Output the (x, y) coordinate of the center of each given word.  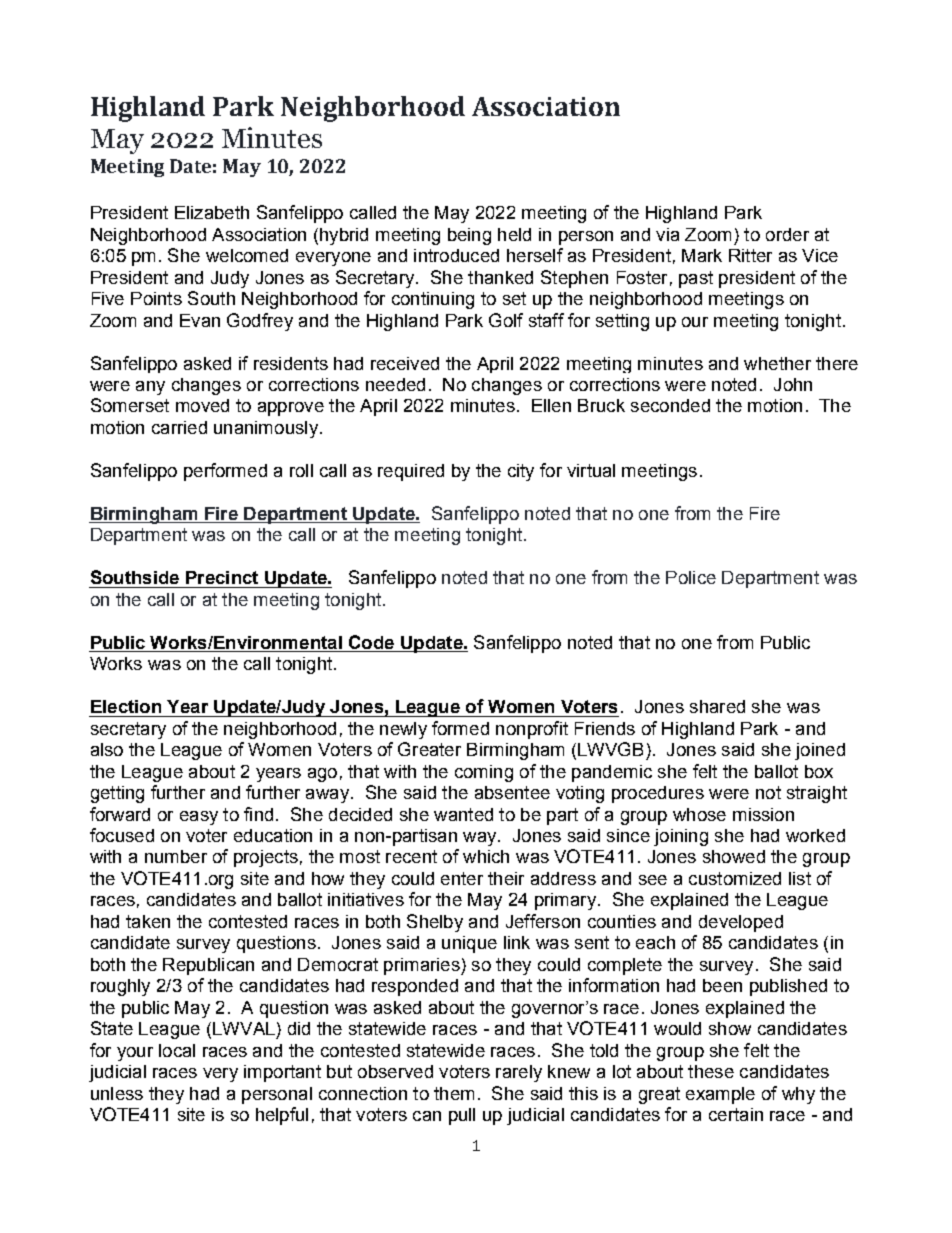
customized (735, 878)
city (521, 472)
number (176, 856)
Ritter (750, 255)
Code (371, 642)
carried (179, 427)
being (469, 236)
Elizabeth (212, 212)
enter (462, 878)
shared (717, 706)
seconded (670, 405)
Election (126, 706)
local (177, 1050)
